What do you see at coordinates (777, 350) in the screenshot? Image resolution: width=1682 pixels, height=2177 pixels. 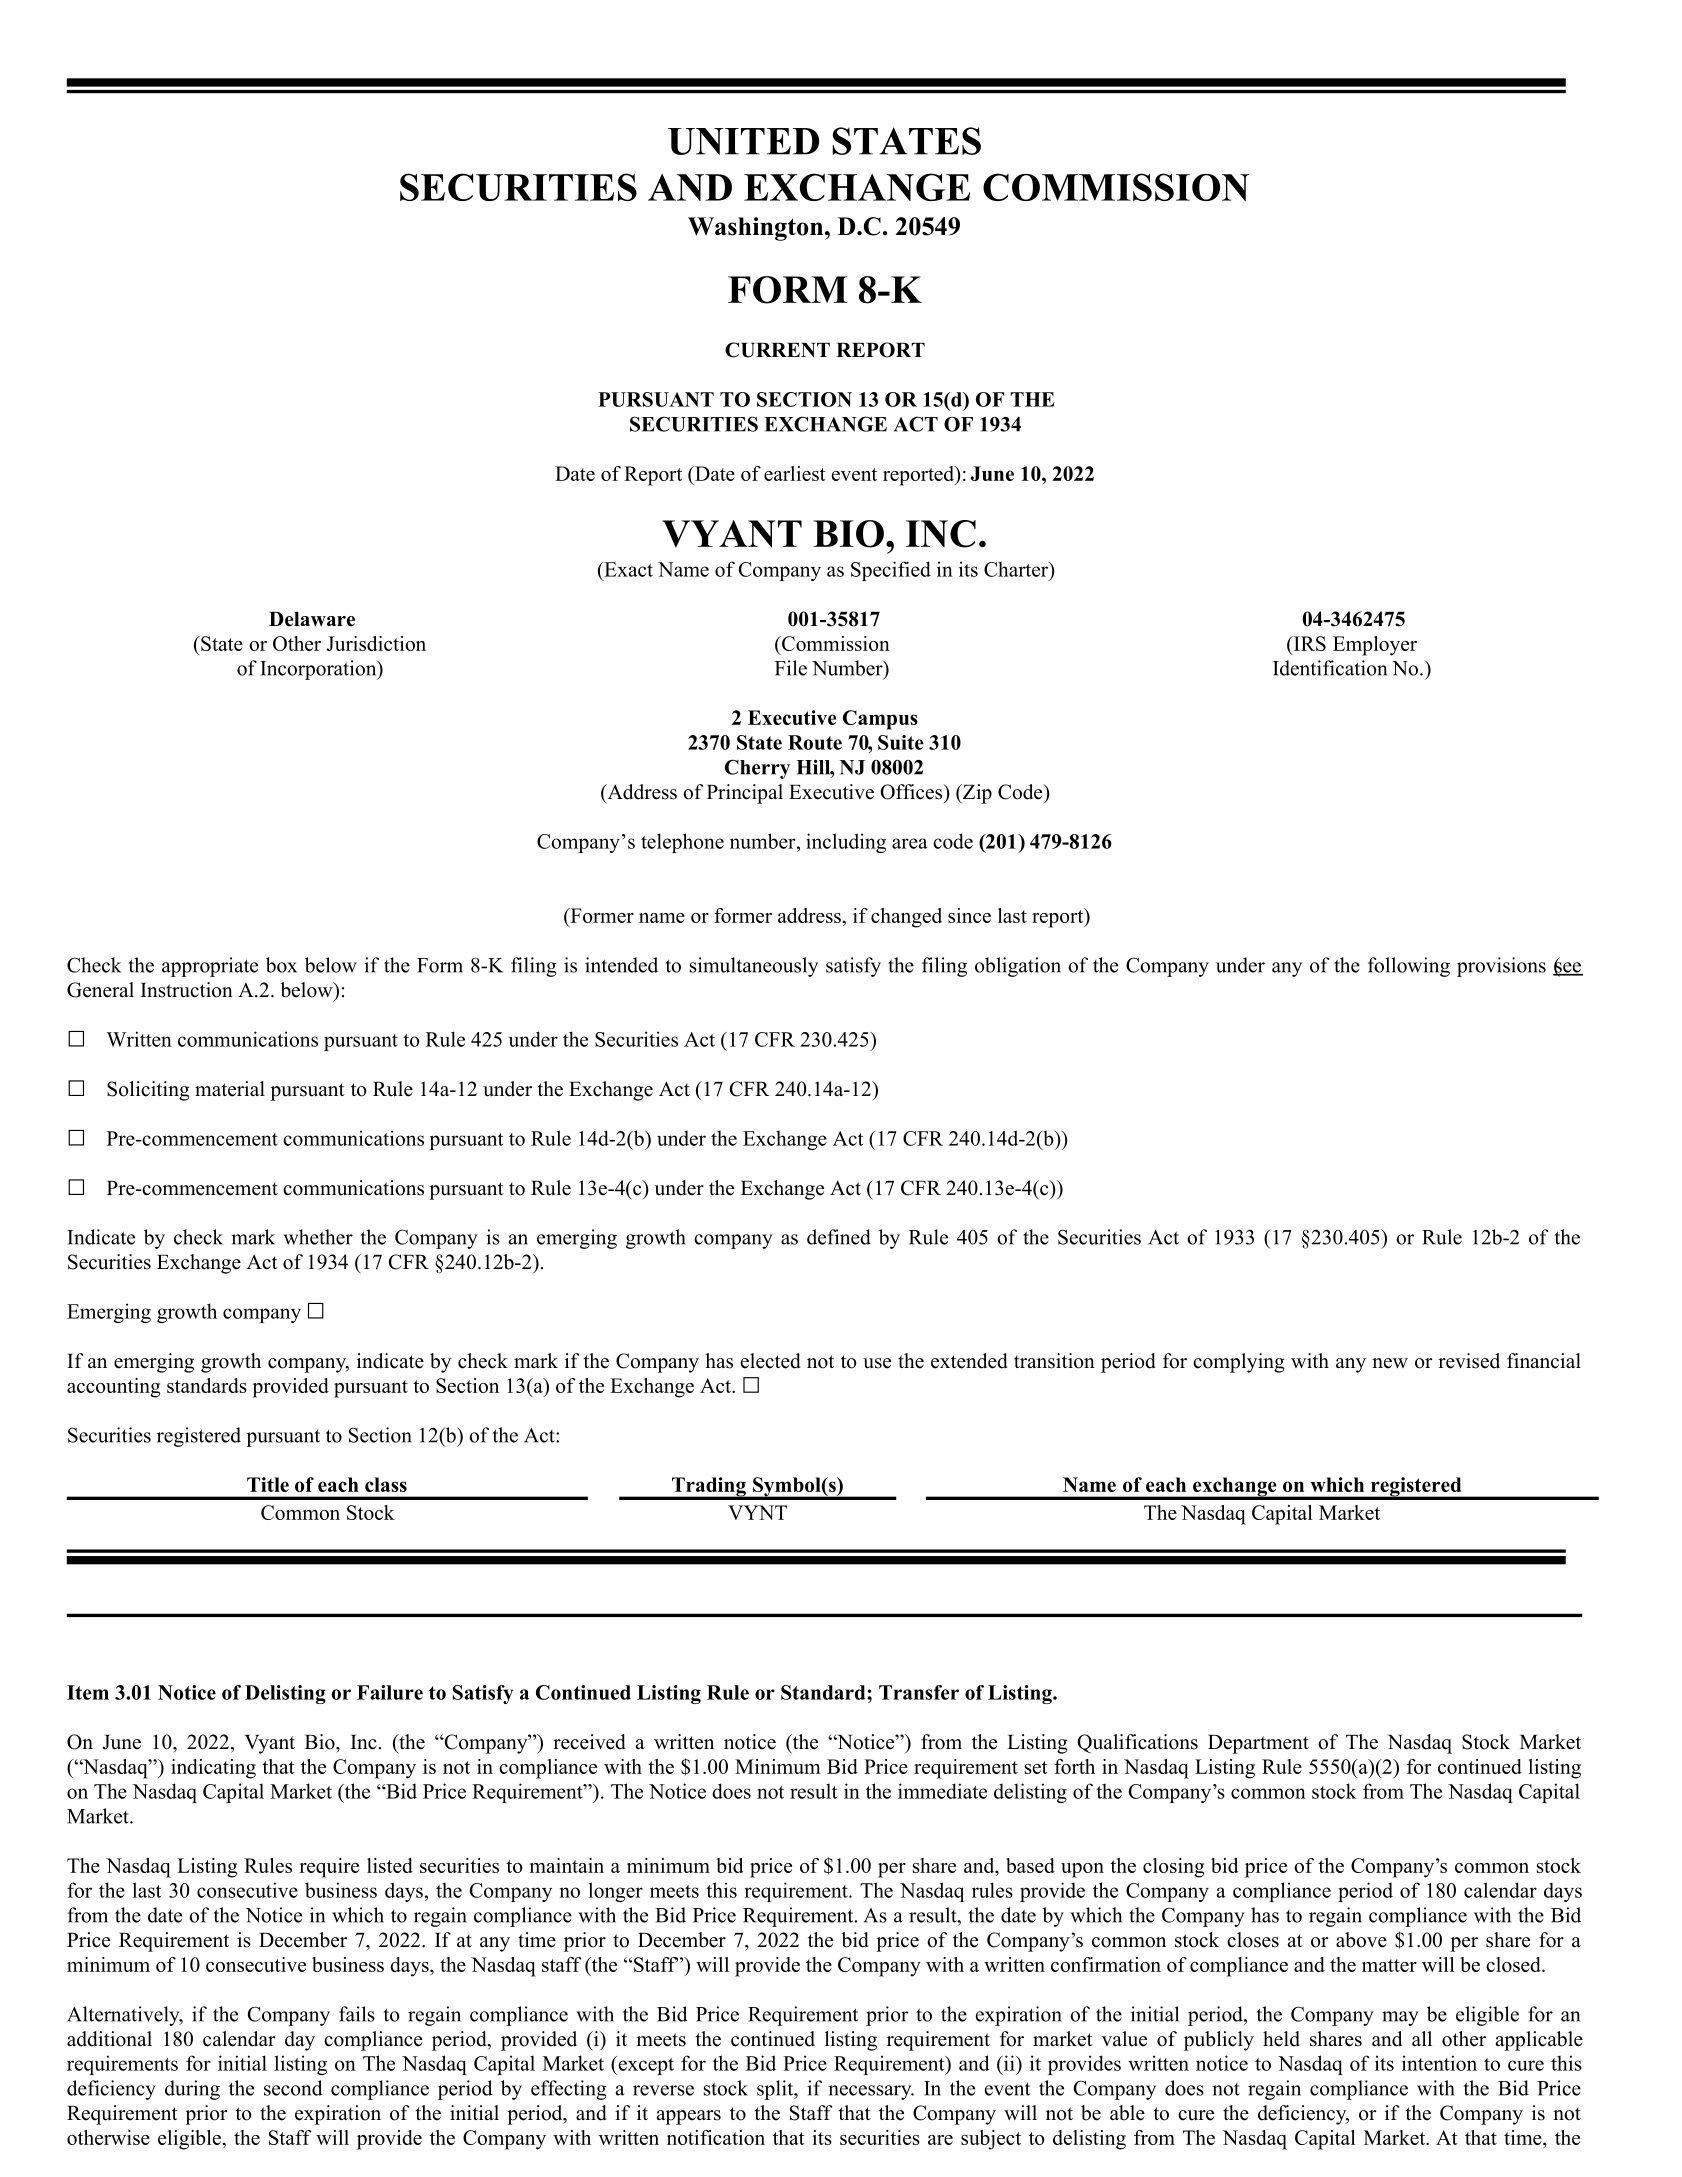 I see `CURRENT` at bounding box center [777, 350].
